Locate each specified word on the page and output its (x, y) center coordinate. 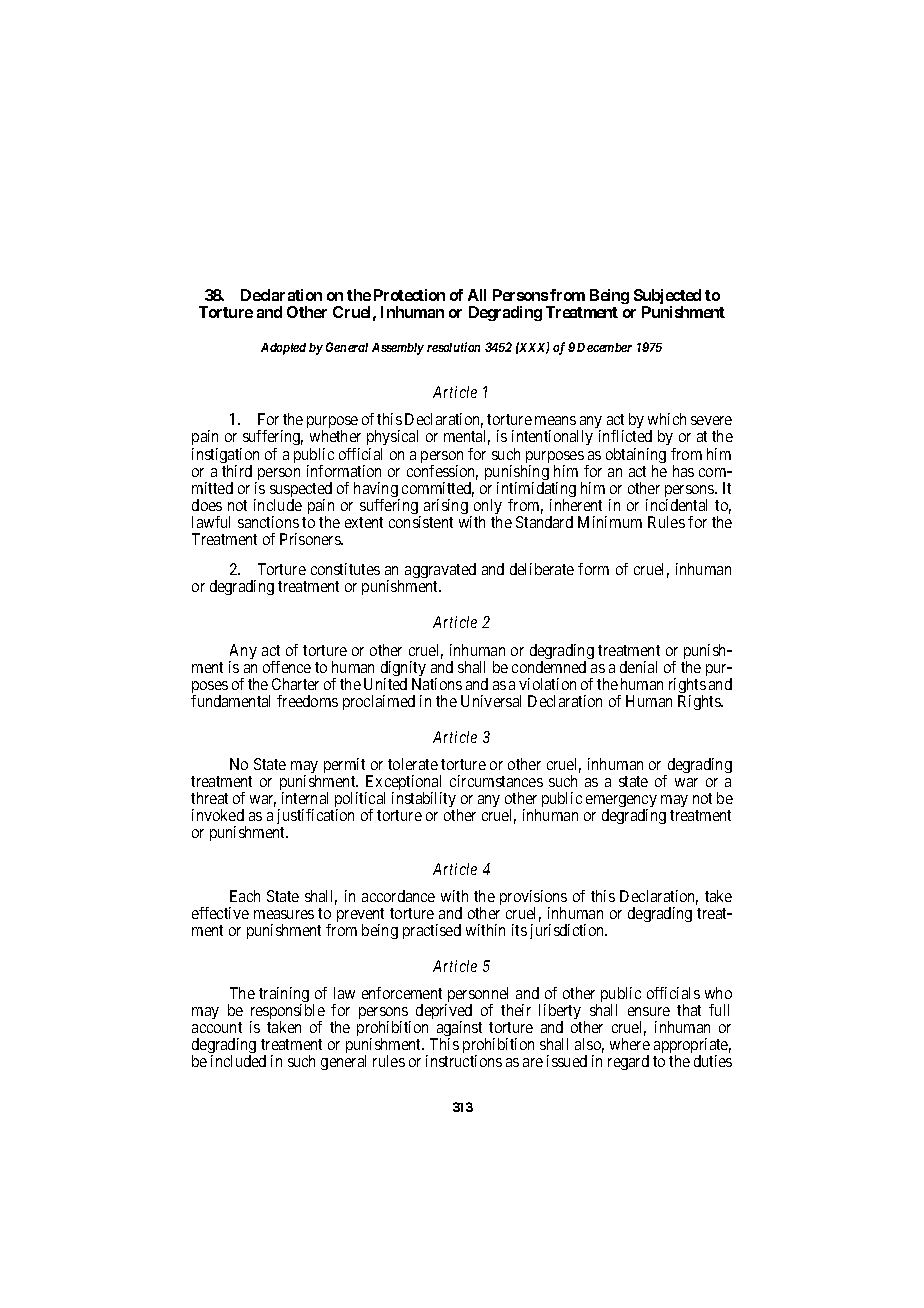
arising (446, 506)
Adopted (283, 349)
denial (638, 667)
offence (287, 667)
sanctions (268, 522)
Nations (437, 684)
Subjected (667, 298)
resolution (453, 347)
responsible (287, 1013)
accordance (398, 896)
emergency (621, 803)
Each (245, 896)
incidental (676, 505)
